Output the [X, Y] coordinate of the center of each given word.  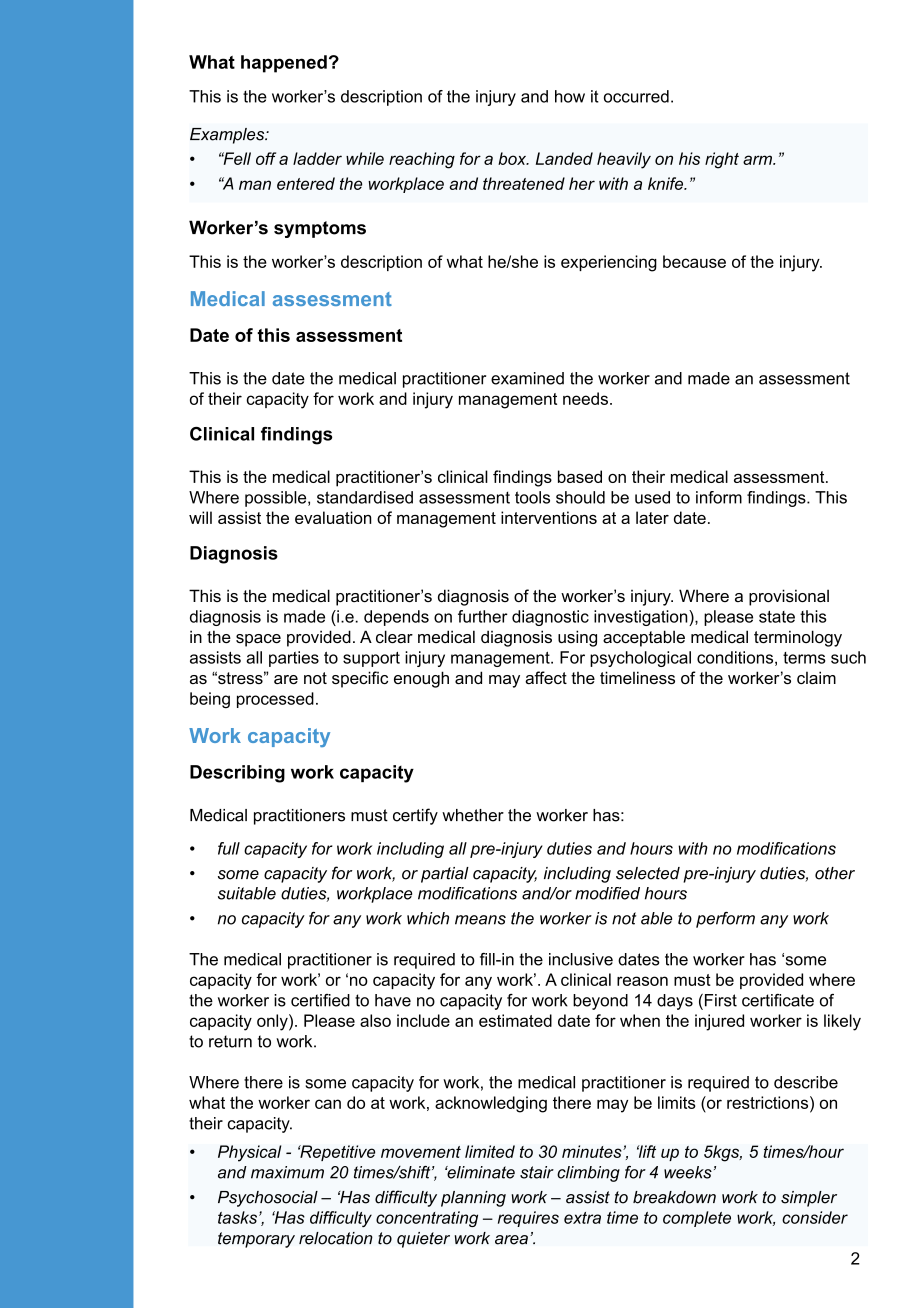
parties [294, 659]
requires [528, 1219]
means [480, 920]
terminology [798, 638]
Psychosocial [268, 1199]
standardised [365, 497]
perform [725, 920]
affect [546, 677]
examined [527, 378]
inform [719, 497]
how [570, 96]
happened [284, 64]
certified [320, 1000]
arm [758, 160]
